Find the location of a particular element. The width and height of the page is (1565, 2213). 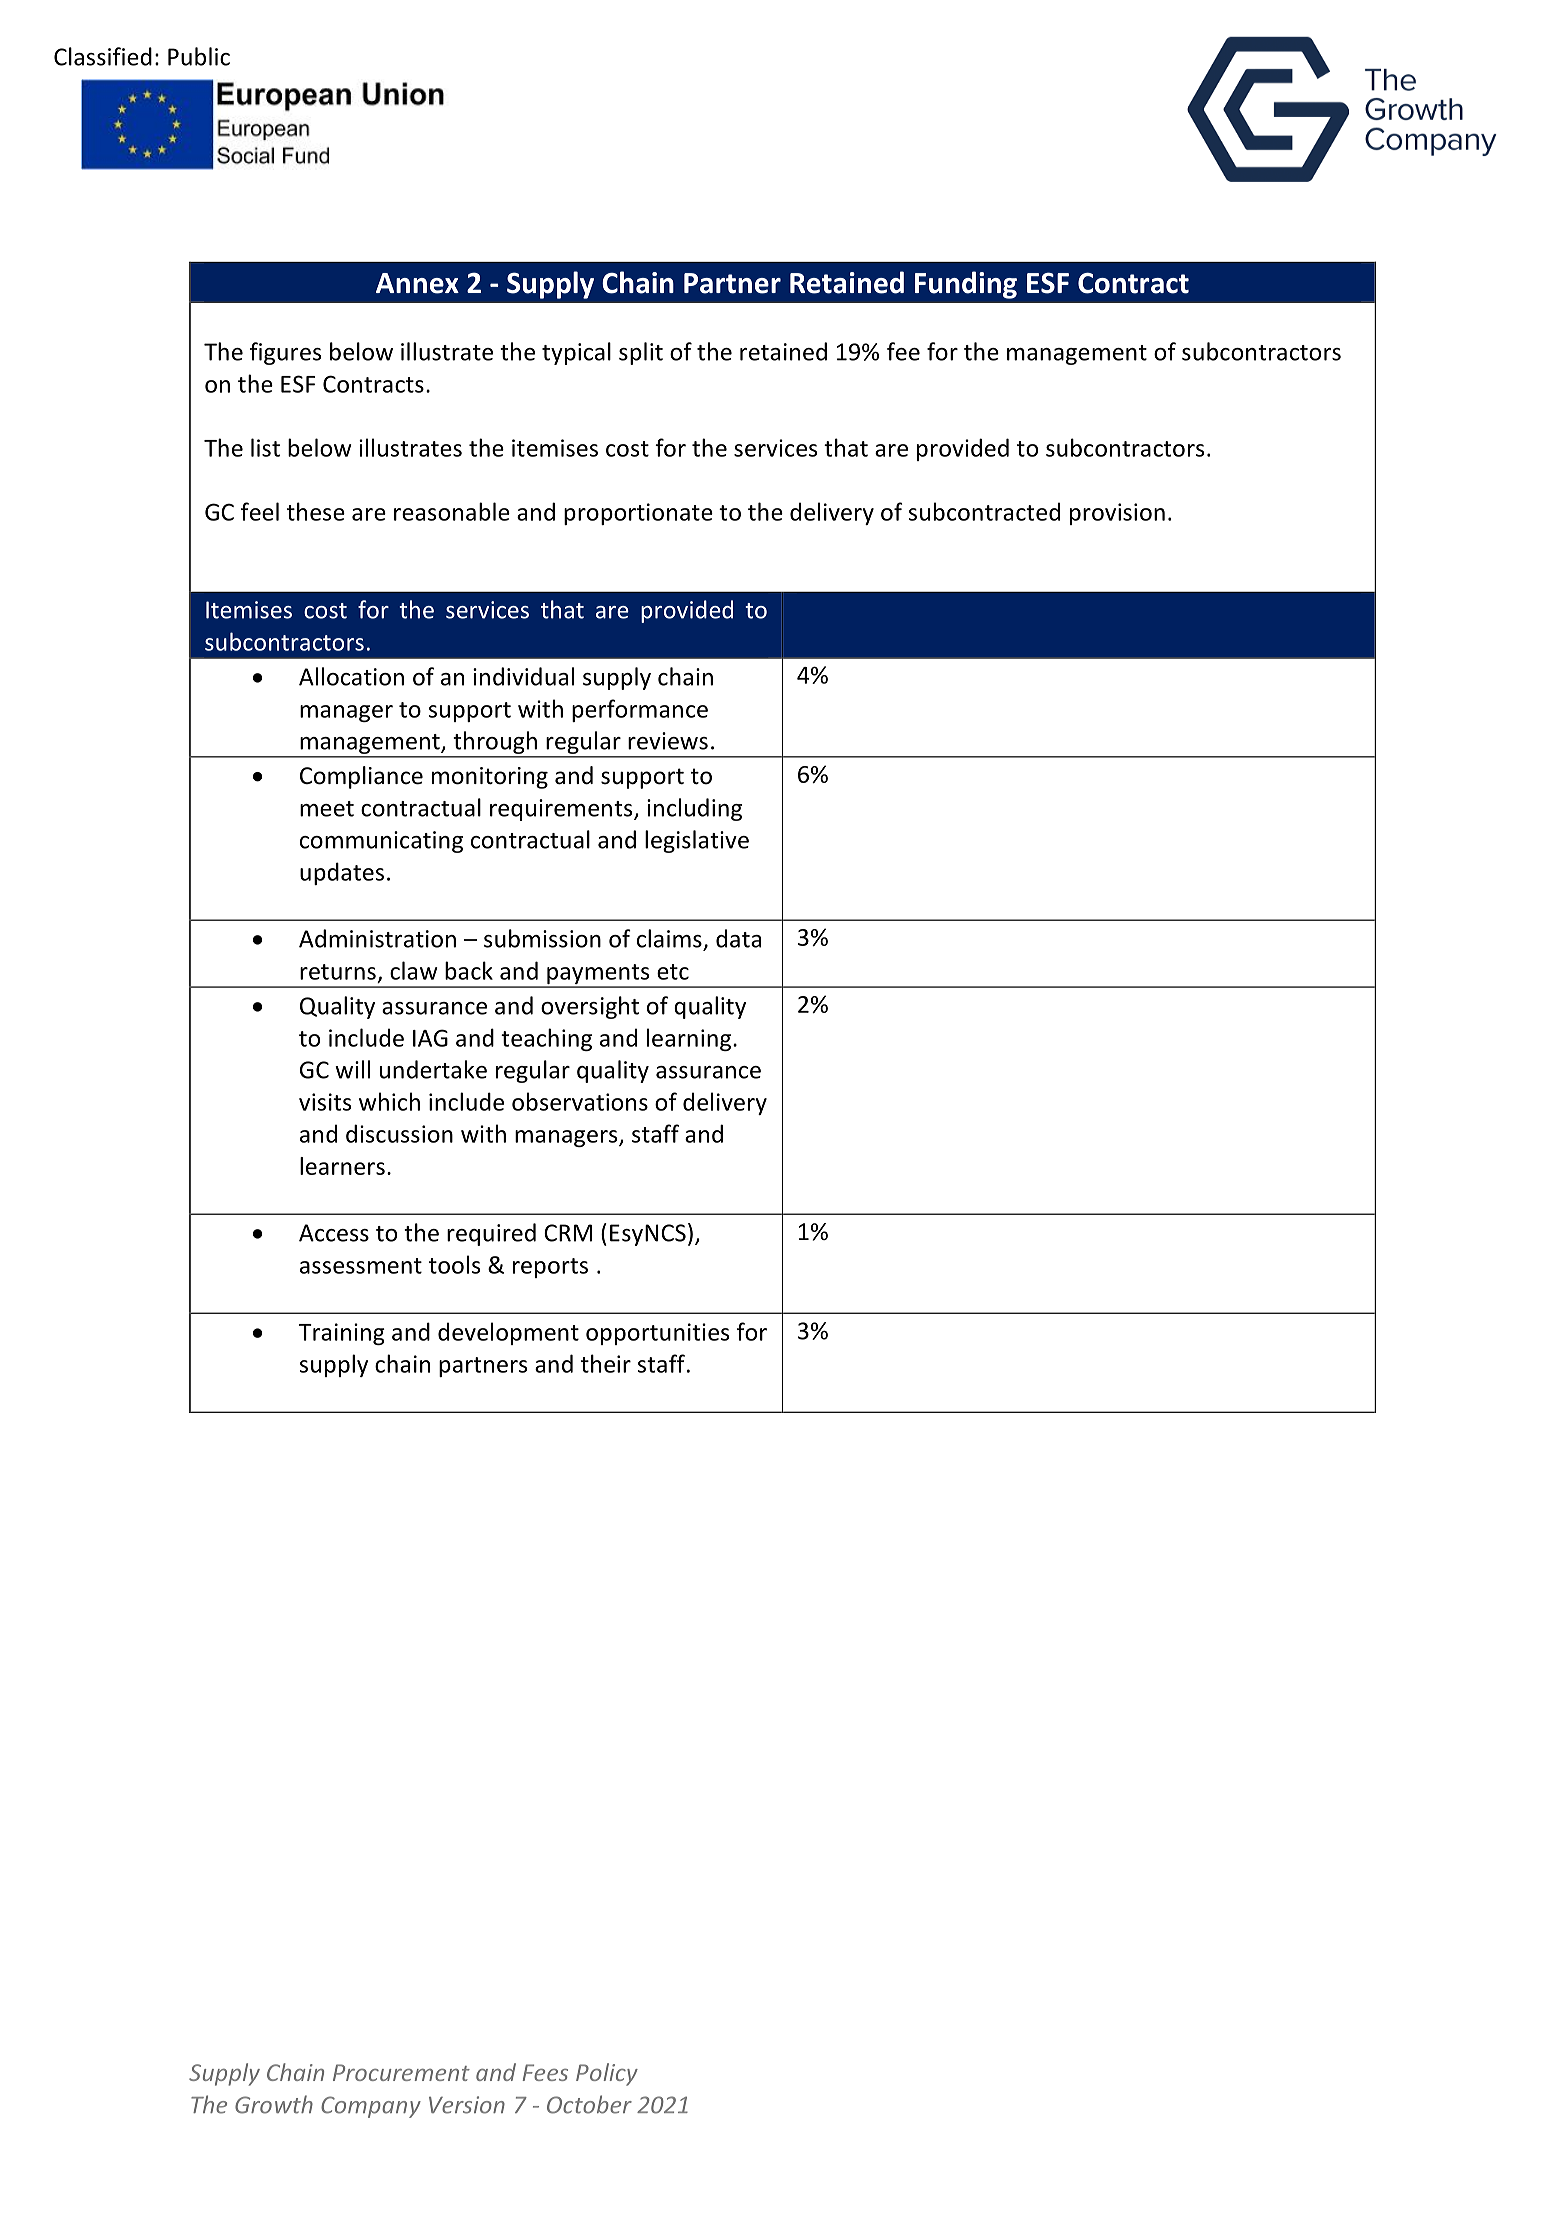

Public is located at coordinates (199, 56).
